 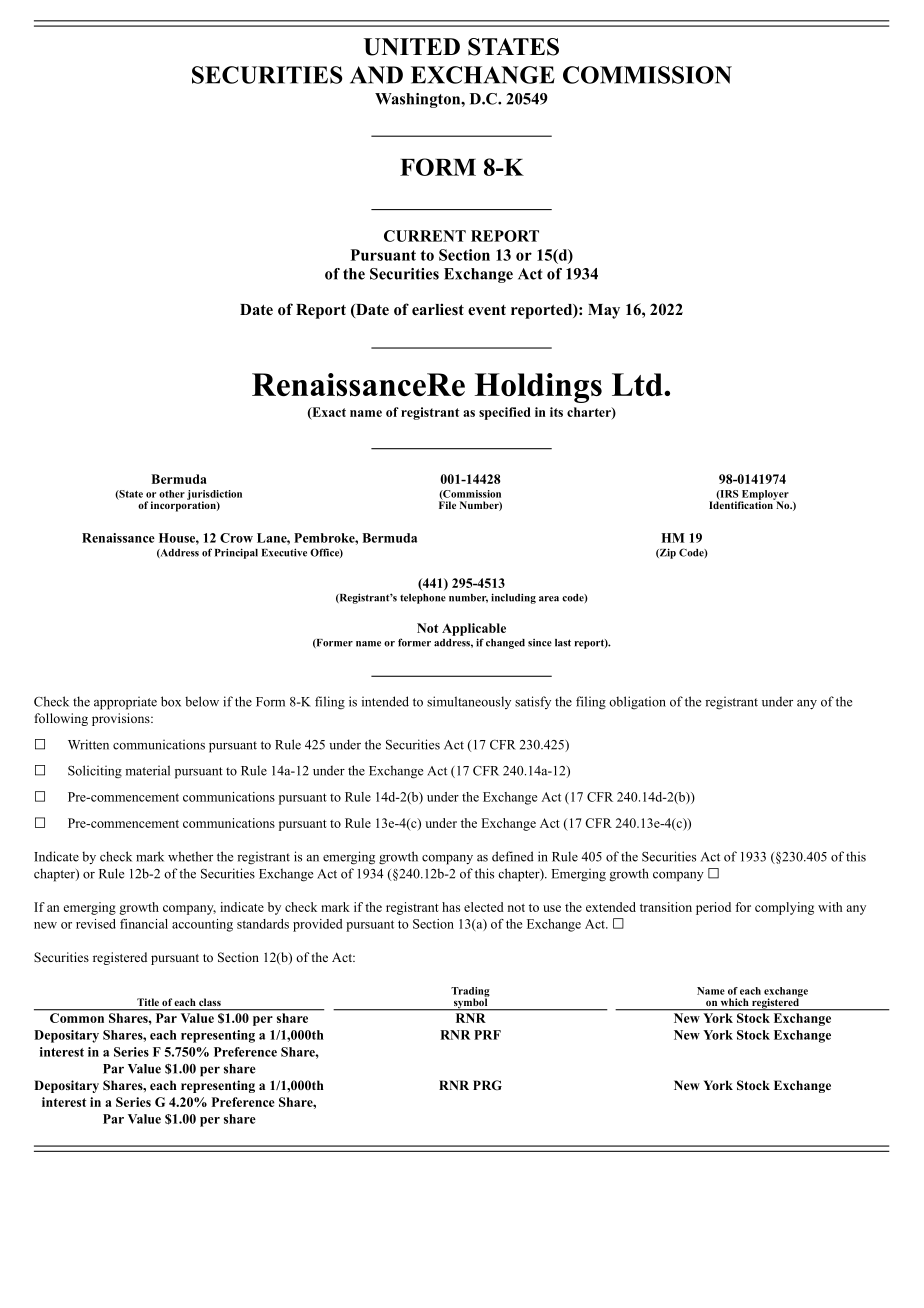 I want to click on May, so click(x=604, y=311).
